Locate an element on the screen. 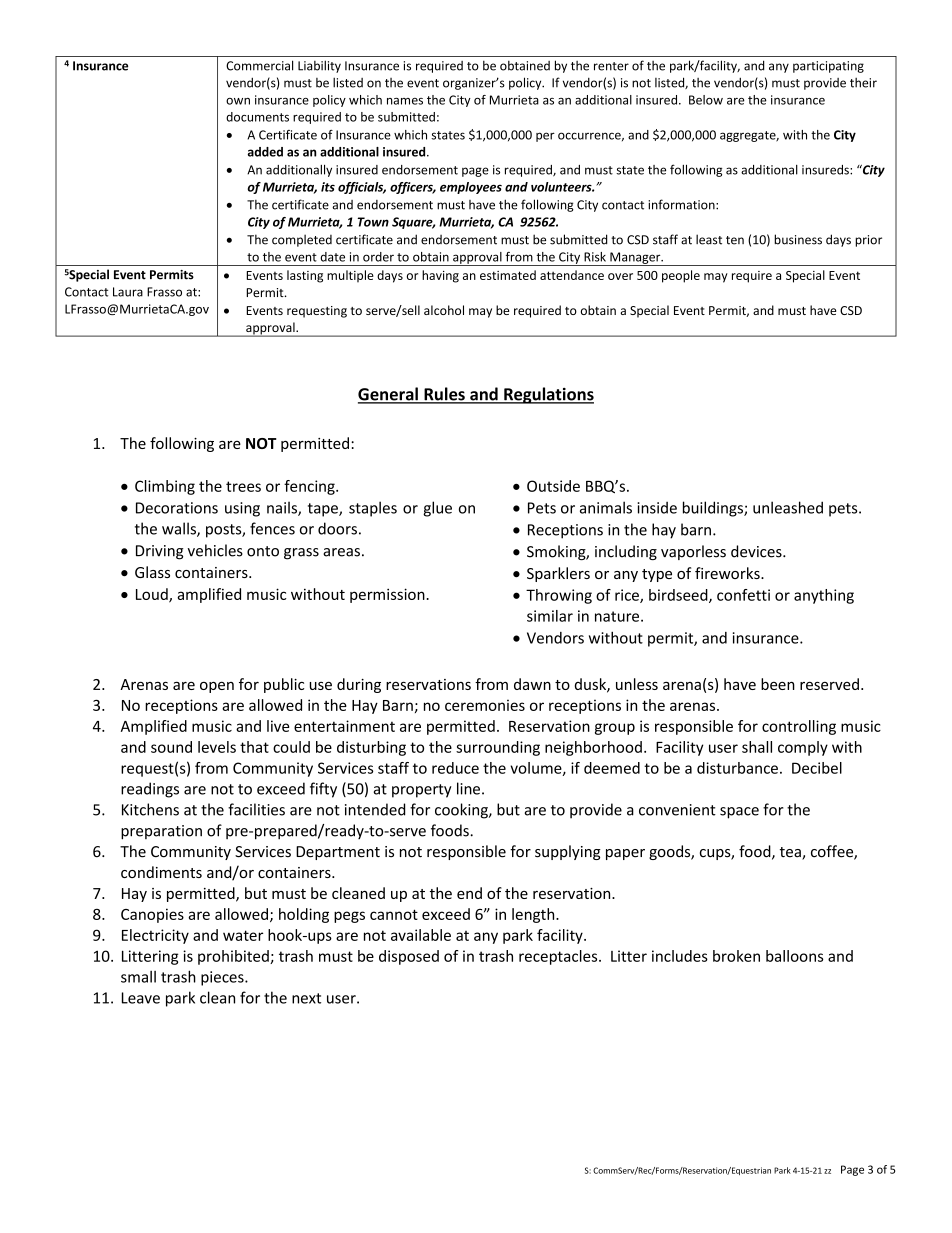  devices is located at coordinates (757, 551).
